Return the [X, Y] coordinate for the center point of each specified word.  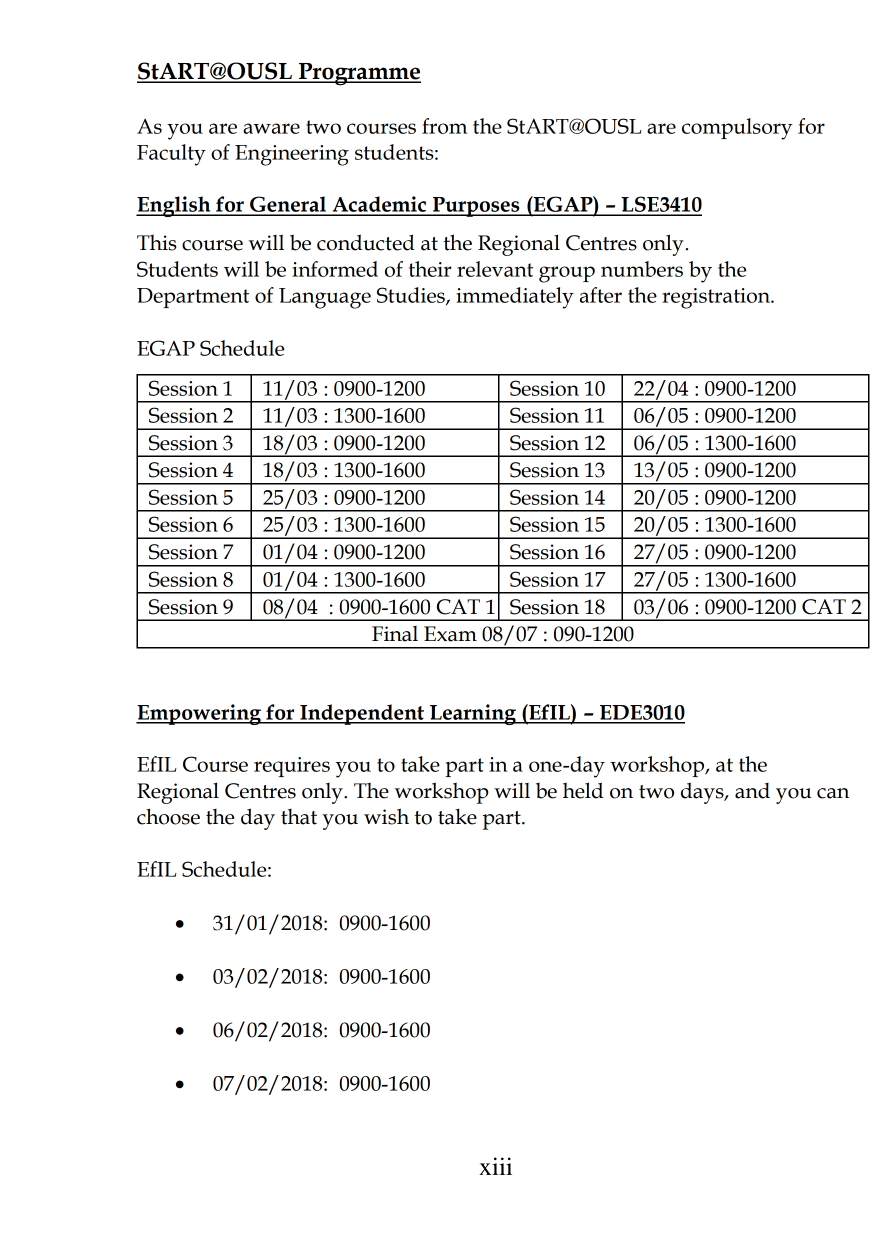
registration [717, 298]
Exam [450, 634]
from [444, 126]
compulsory [737, 129]
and [752, 791]
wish [386, 816]
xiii [495, 1166]
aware [271, 128]
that [299, 817]
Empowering [200, 714]
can [833, 793]
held [583, 790]
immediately [515, 298]
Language [325, 298]
